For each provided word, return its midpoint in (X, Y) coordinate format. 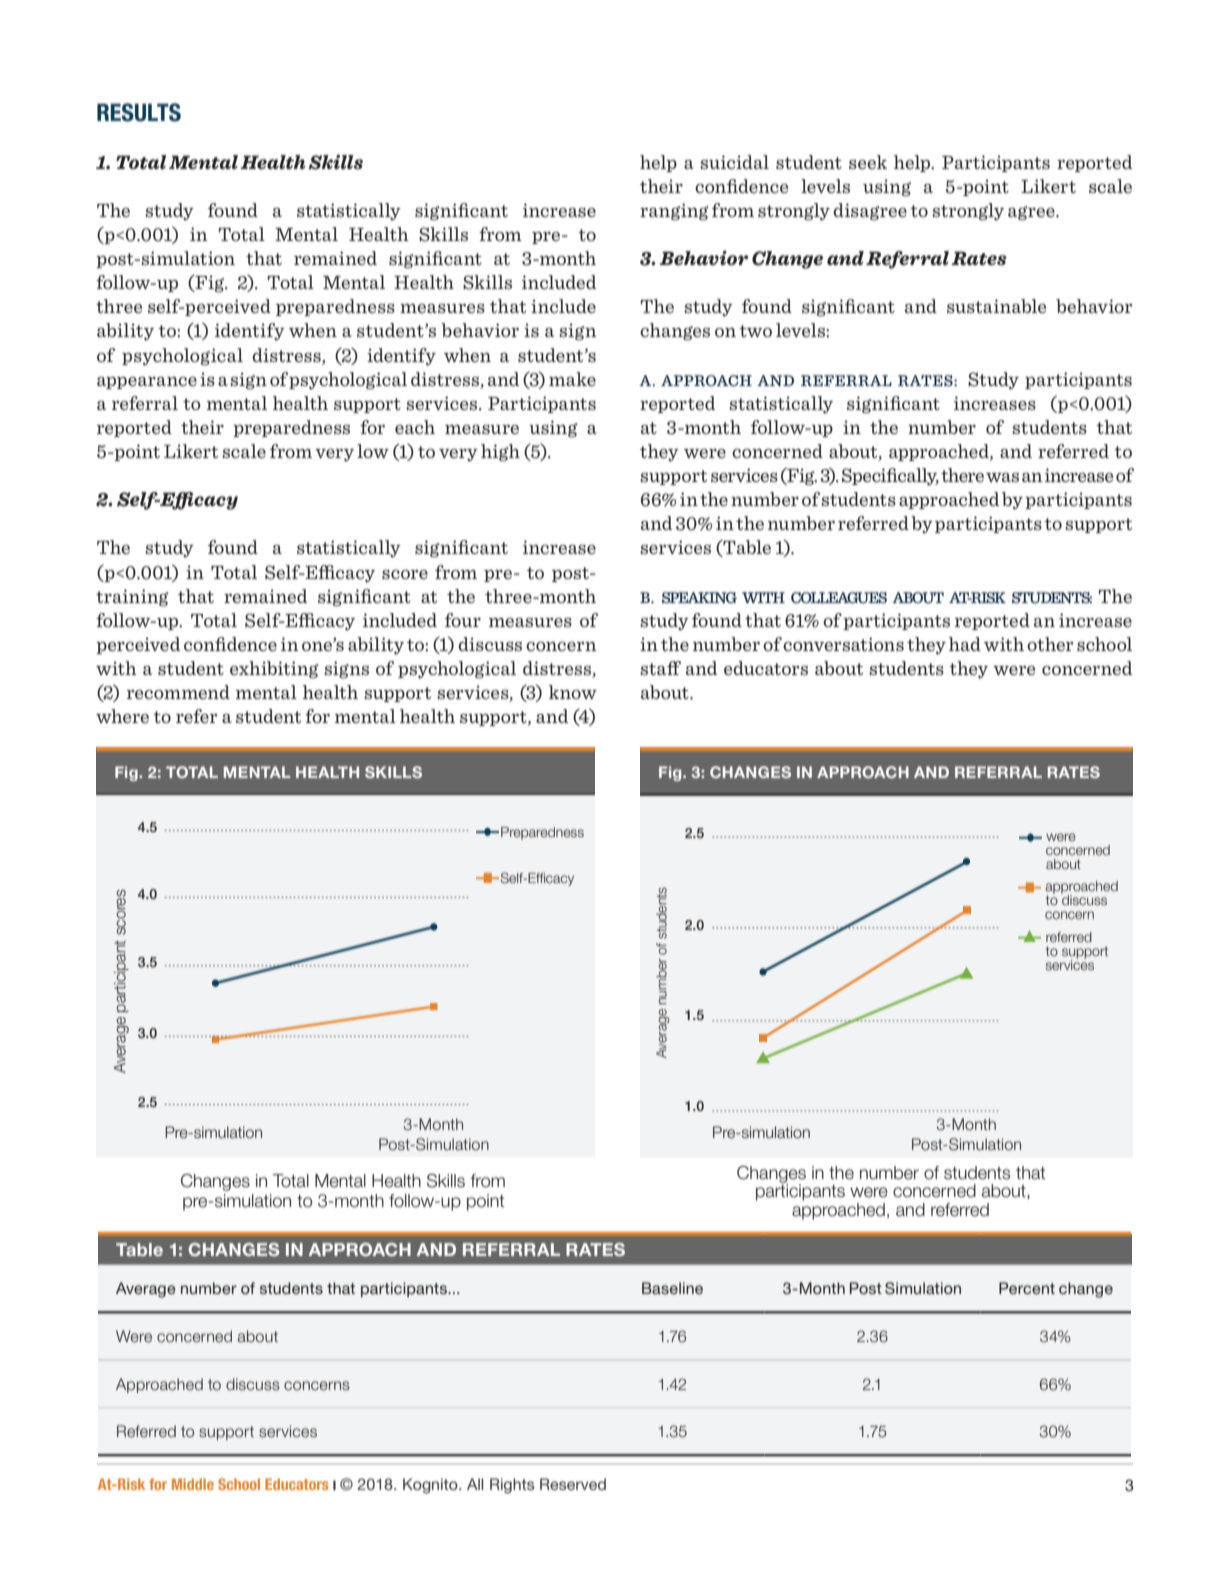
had (965, 644)
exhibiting (274, 670)
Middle (193, 1484)
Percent (1027, 1288)
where (122, 716)
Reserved (573, 1484)
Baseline (672, 1288)
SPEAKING (699, 598)
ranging (674, 212)
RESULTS (139, 112)
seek (868, 162)
